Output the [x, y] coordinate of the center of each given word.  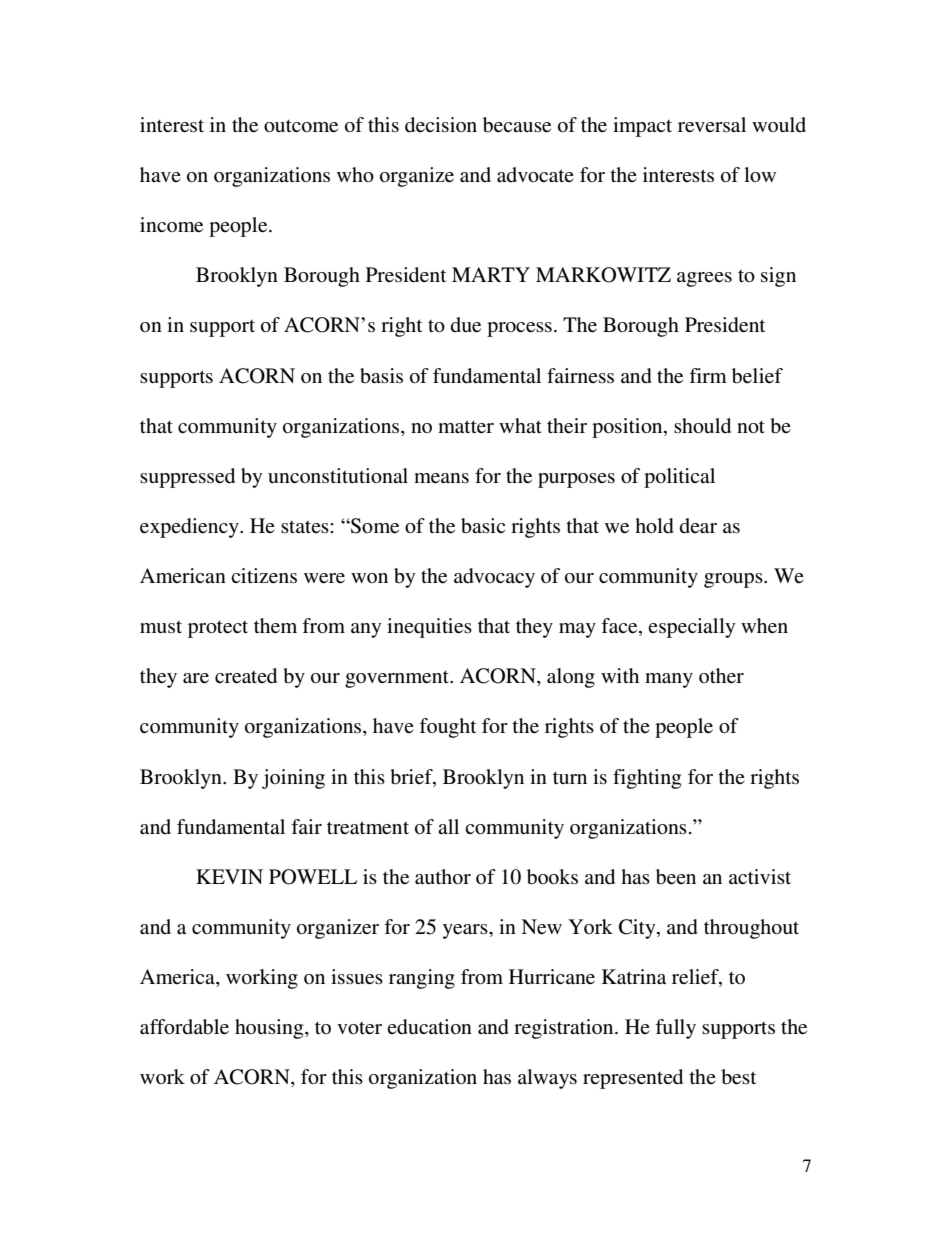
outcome [301, 126]
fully [675, 1029]
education [429, 1027]
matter [466, 426]
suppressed [187, 478]
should [702, 426]
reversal [712, 125]
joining [293, 779]
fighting [647, 779]
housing [270, 1029]
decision [441, 125]
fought [447, 728]
